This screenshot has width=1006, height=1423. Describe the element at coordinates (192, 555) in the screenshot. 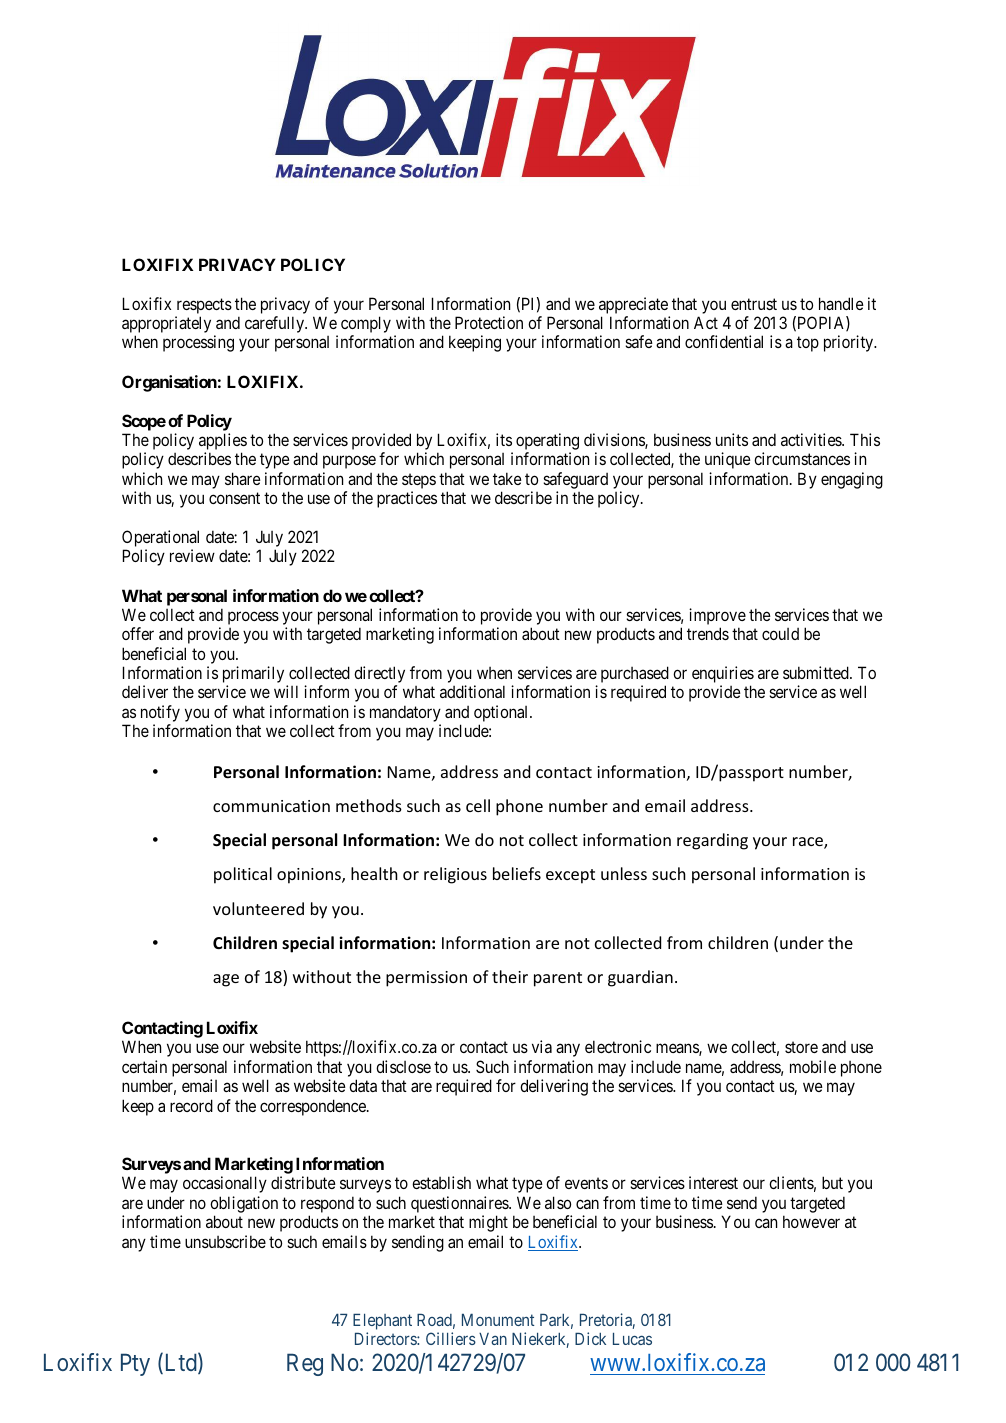

I see `review` at that location.
